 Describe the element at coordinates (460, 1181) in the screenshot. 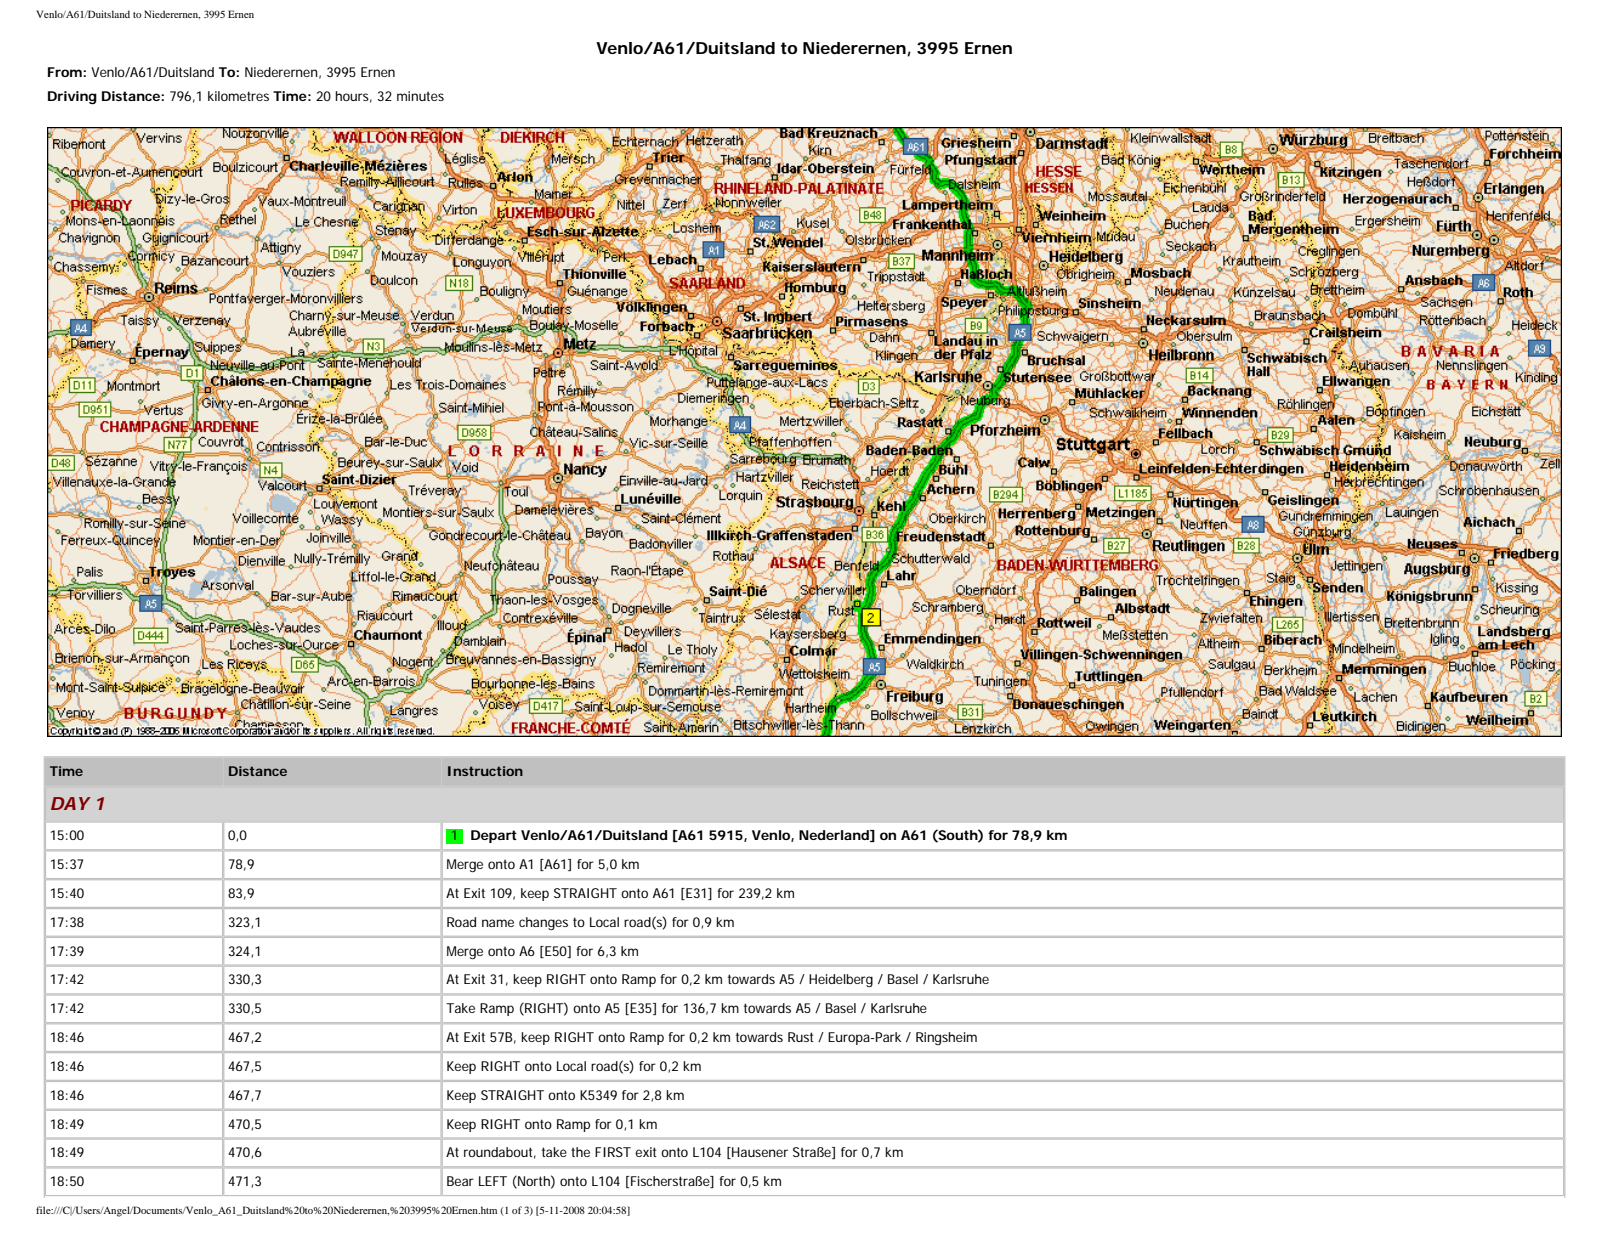

I see `Bear` at that location.
